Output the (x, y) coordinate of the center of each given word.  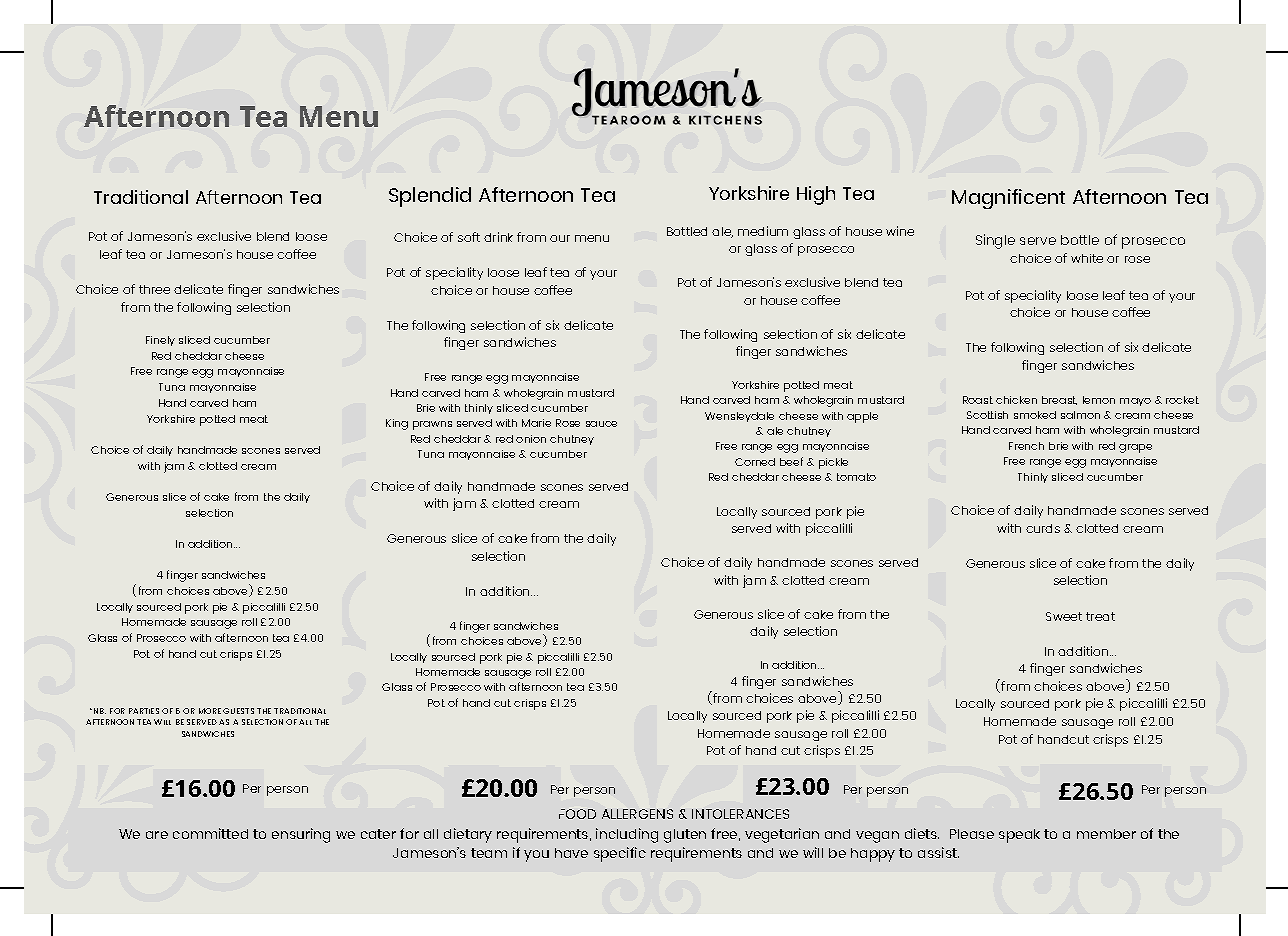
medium (763, 231)
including (627, 835)
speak (1019, 836)
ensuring (301, 835)
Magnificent (1008, 199)
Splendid (430, 197)
